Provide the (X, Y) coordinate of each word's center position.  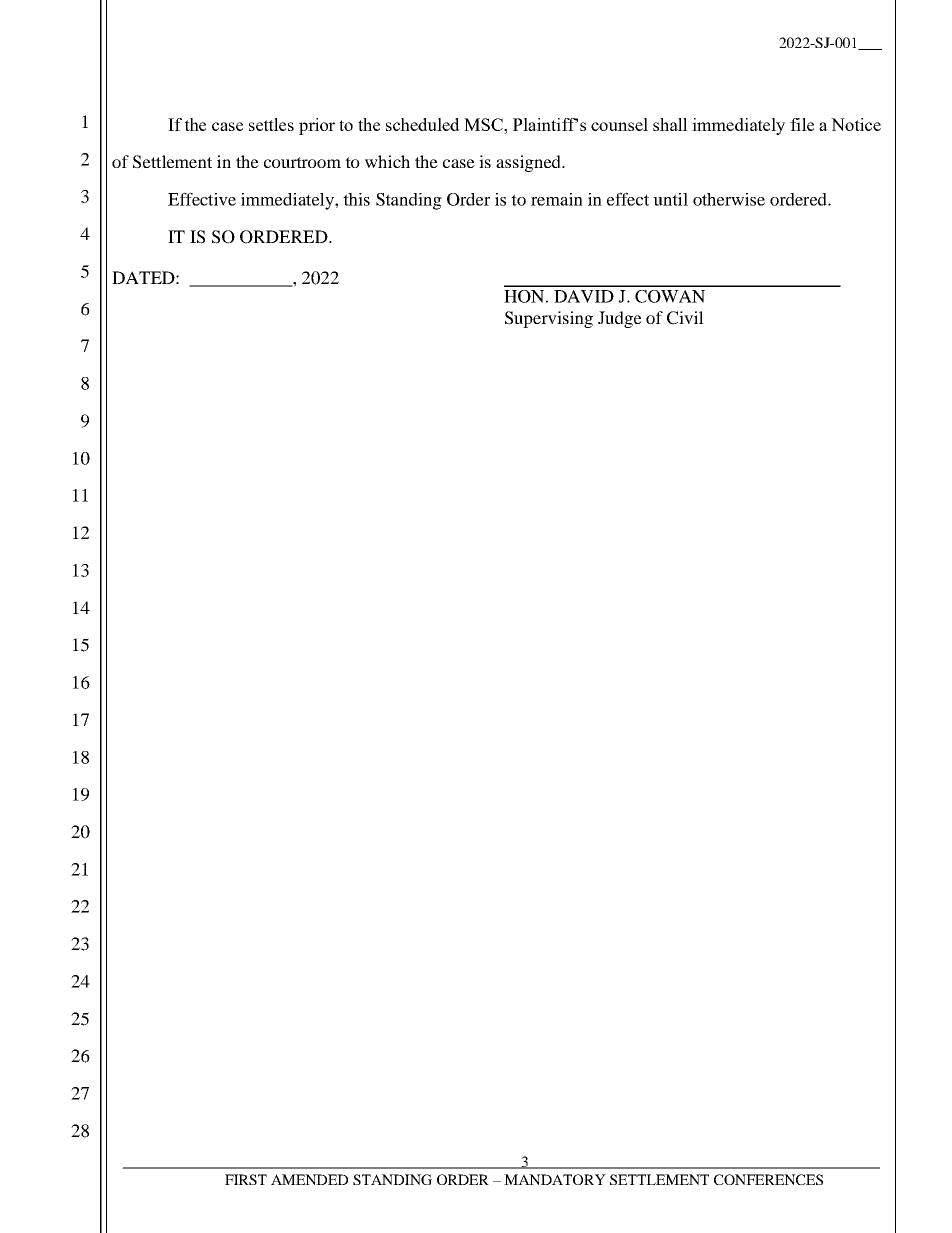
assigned (529, 163)
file (802, 124)
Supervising (549, 319)
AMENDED (309, 1179)
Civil (685, 318)
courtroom (302, 162)
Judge (620, 319)
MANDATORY (555, 1179)
